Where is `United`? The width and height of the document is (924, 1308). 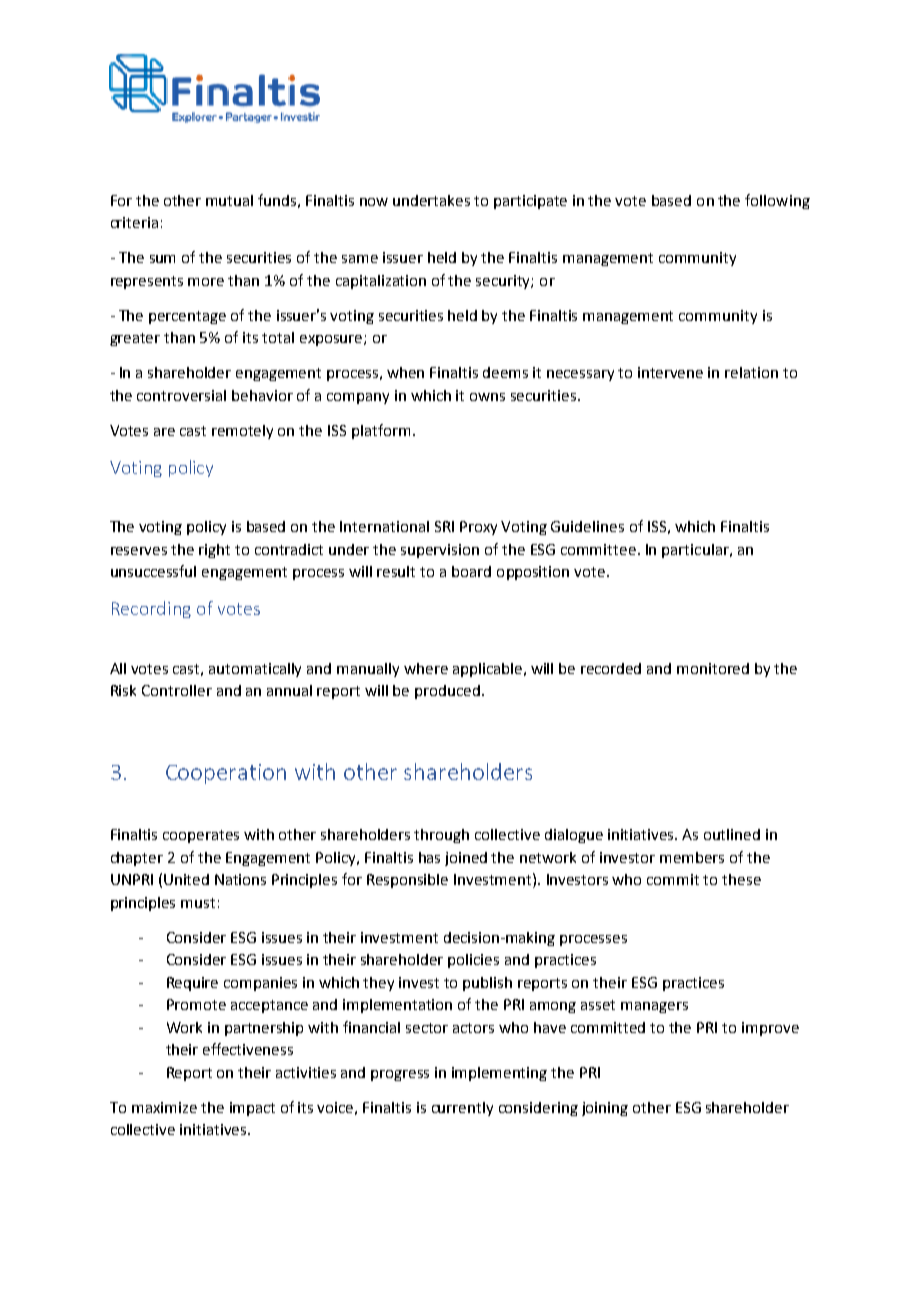
United is located at coordinates (186, 879).
